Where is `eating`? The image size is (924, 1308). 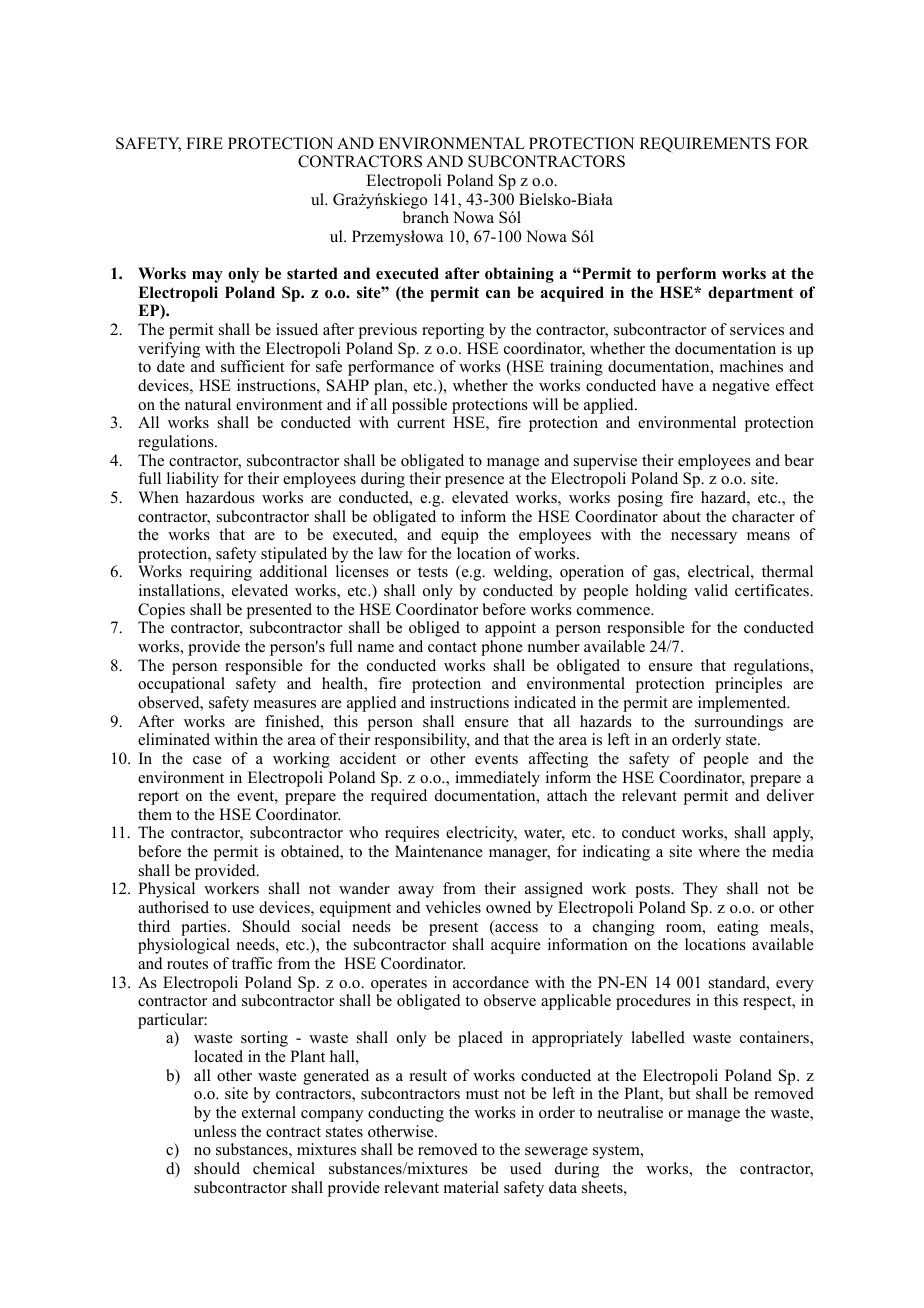 eating is located at coordinates (738, 928).
